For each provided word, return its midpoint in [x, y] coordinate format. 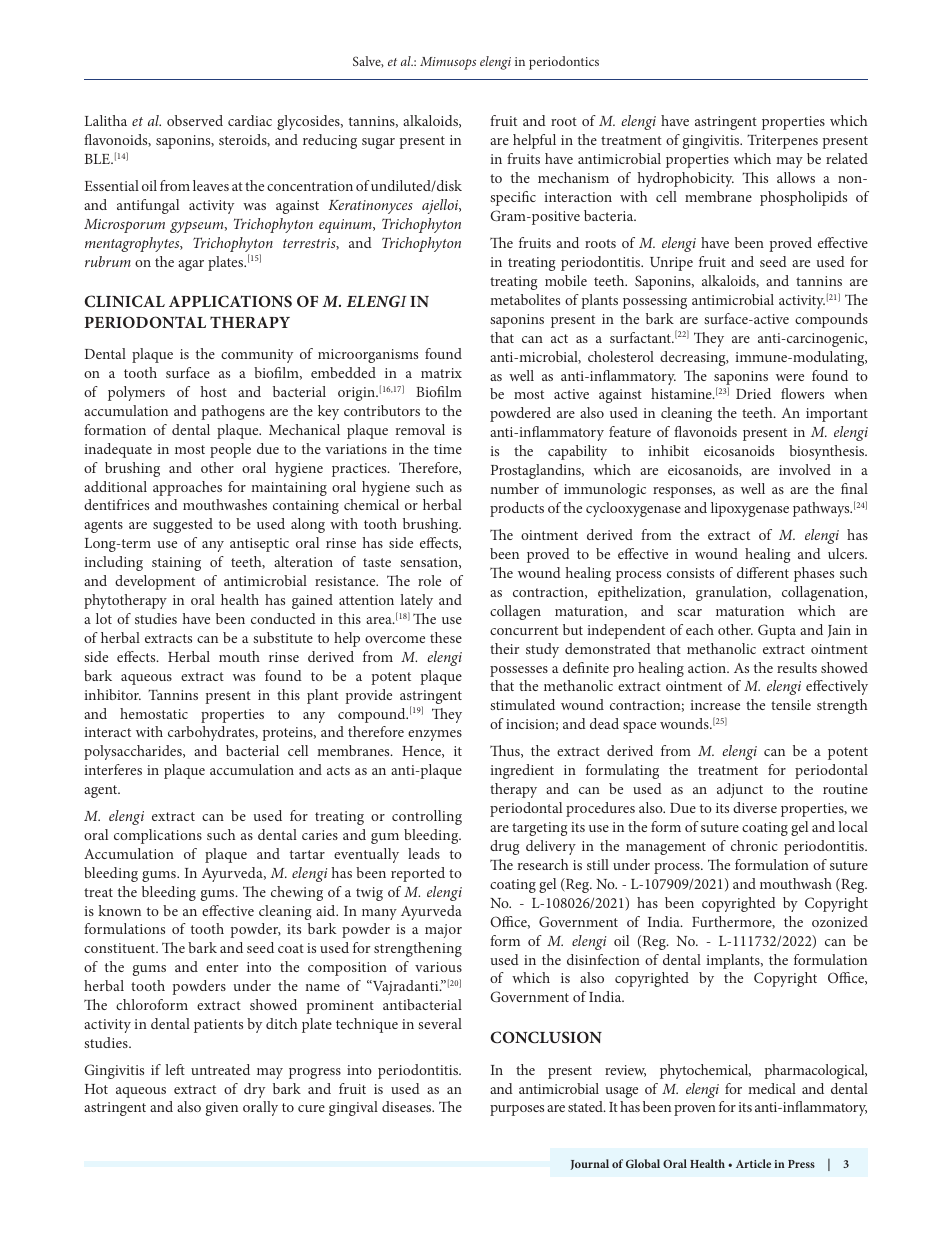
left [175, 1069]
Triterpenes [782, 141]
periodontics [564, 63]
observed [195, 120]
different [763, 572]
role [429, 580]
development [155, 582]
